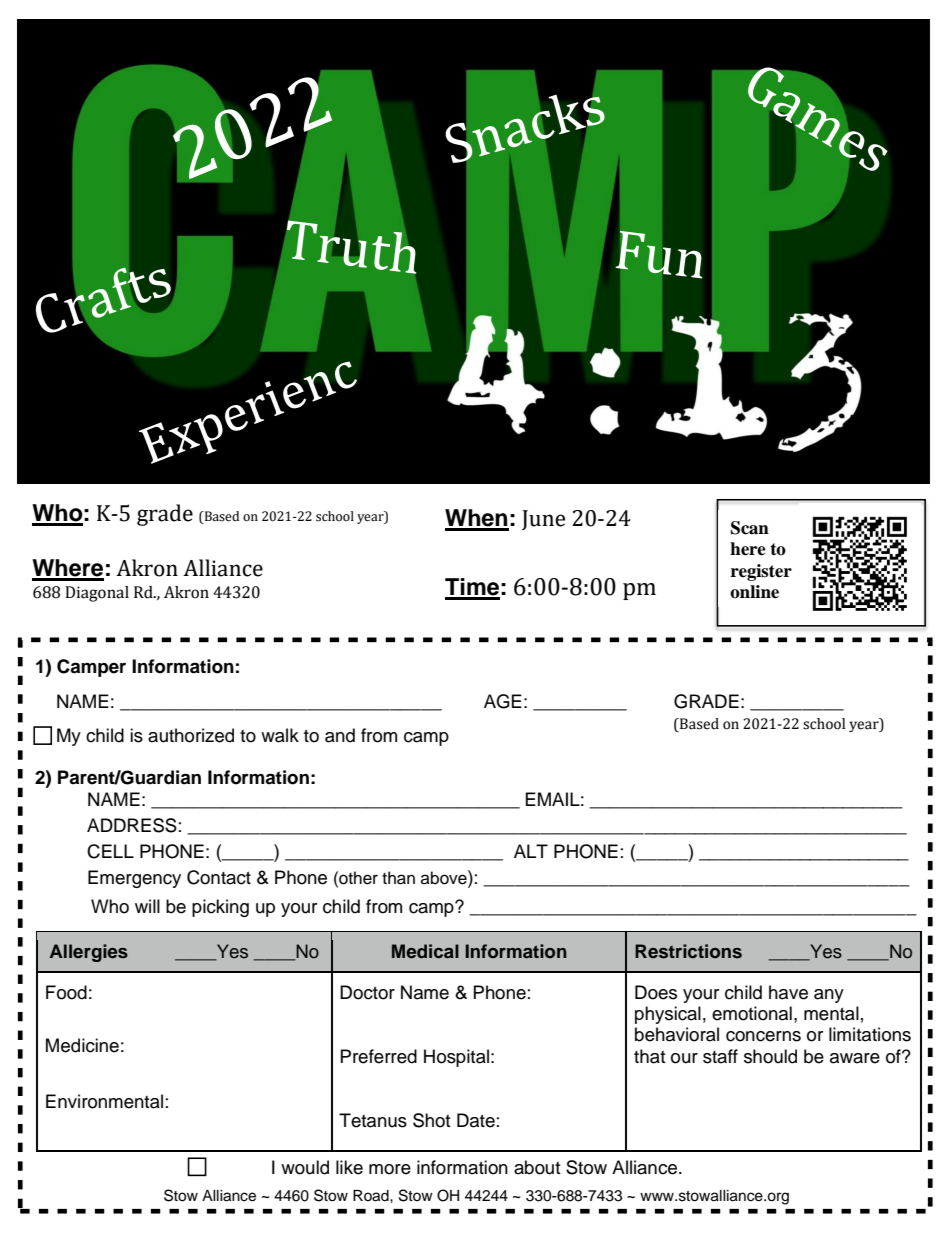  I want to click on Scan, so click(750, 528).
